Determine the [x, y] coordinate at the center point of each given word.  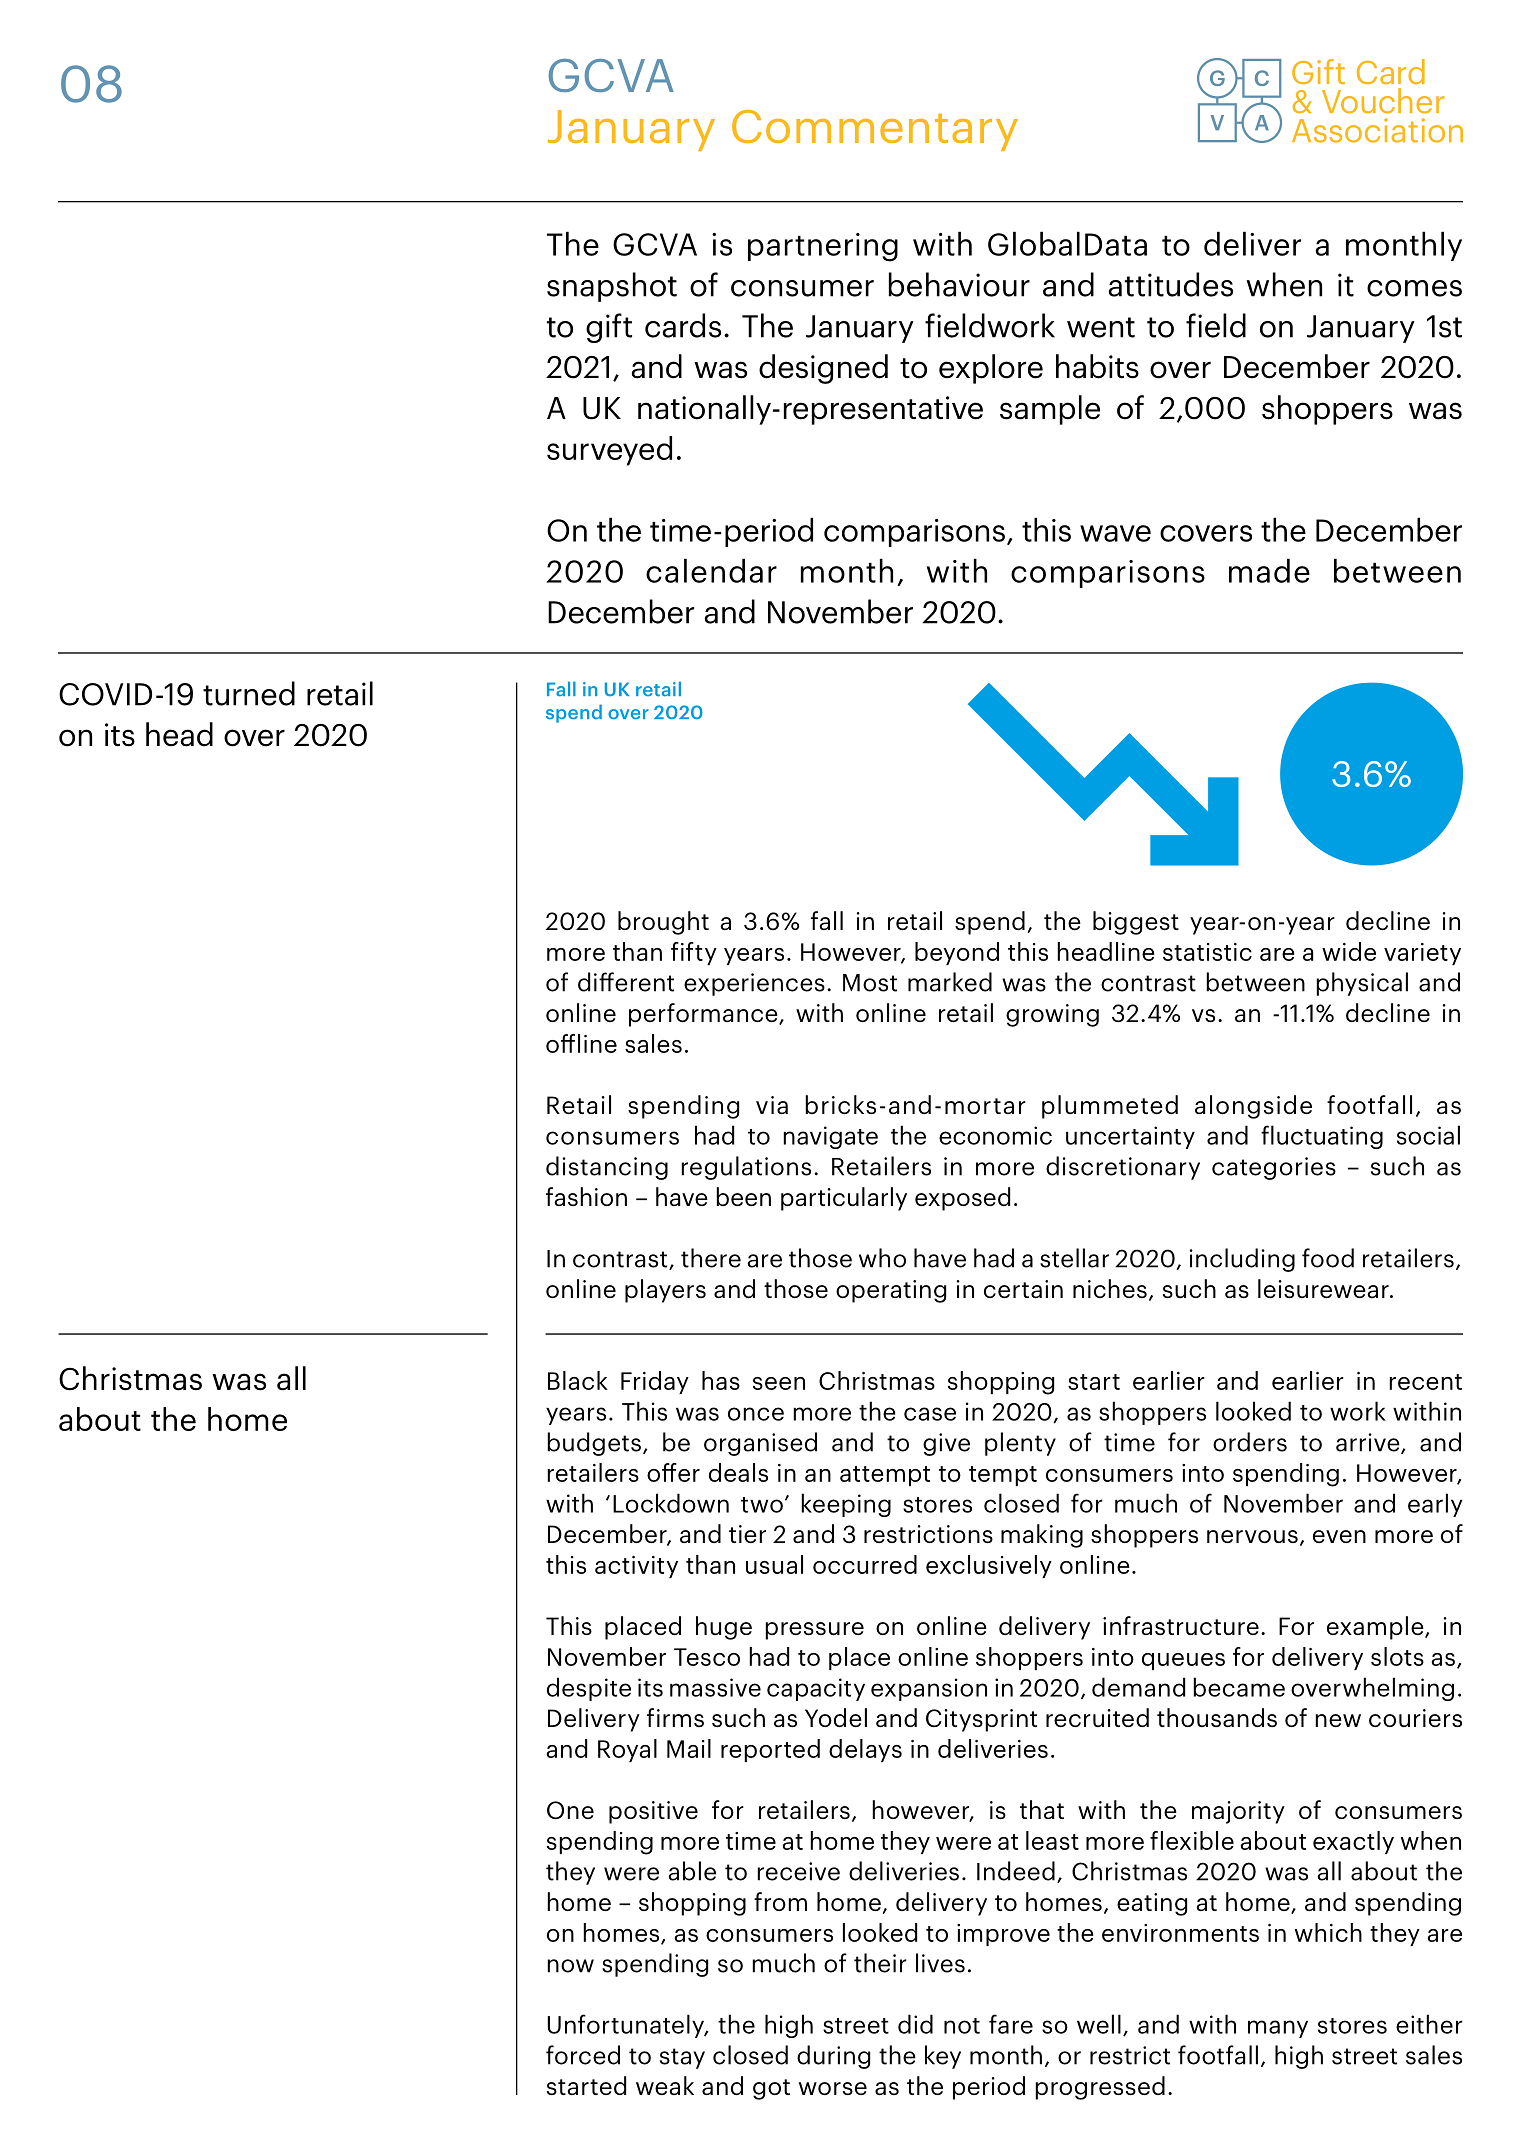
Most [870, 983]
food [1328, 1258]
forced [583, 2055]
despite [589, 1689]
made [1269, 570]
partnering [823, 247]
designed [823, 369]
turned [249, 693]
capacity [816, 1689]
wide [1349, 951]
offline [581, 1043]
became [1239, 1687]
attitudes [1170, 284]
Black [578, 1380]
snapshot [612, 287]
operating [891, 1291]
